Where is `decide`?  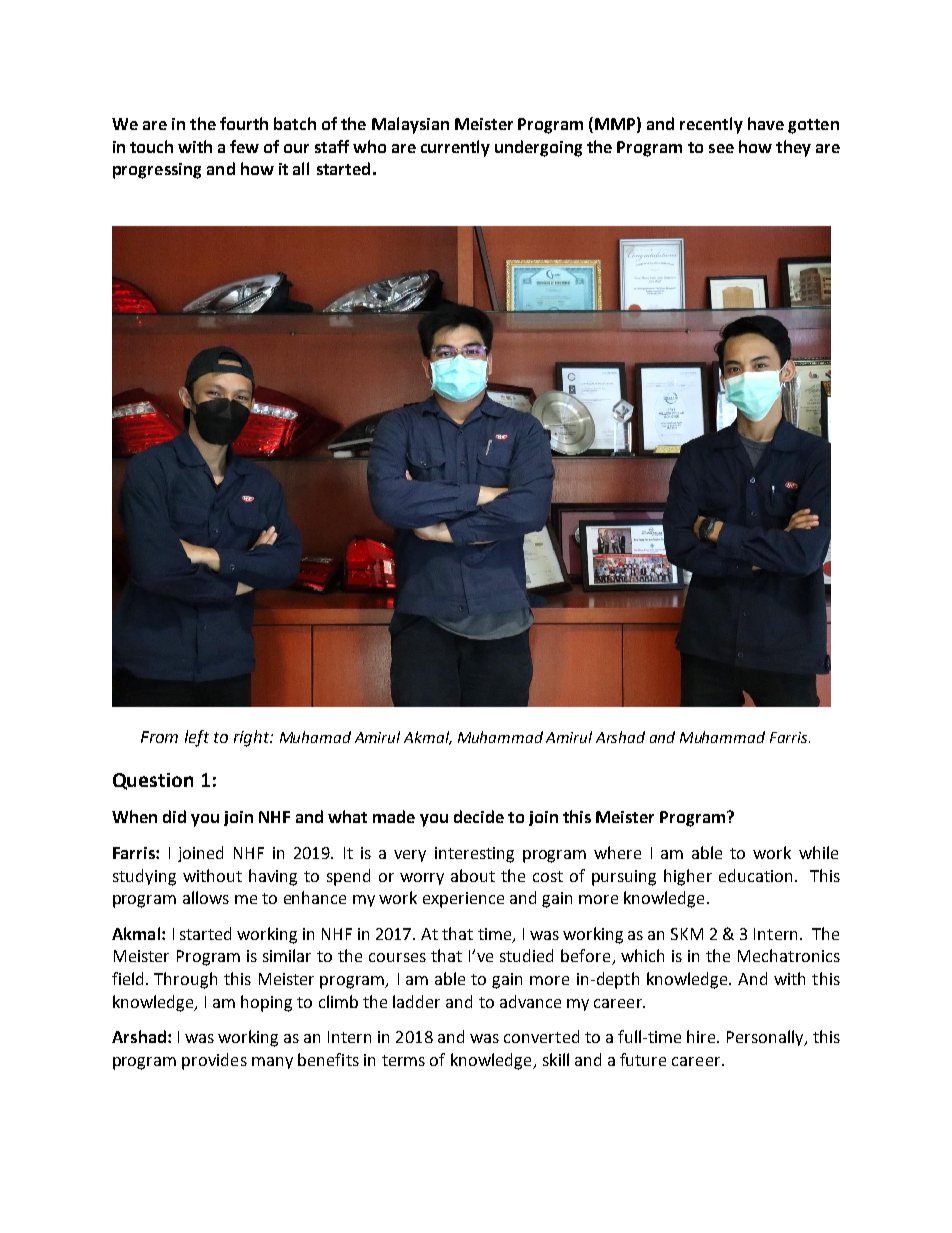 decide is located at coordinates (479, 816).
